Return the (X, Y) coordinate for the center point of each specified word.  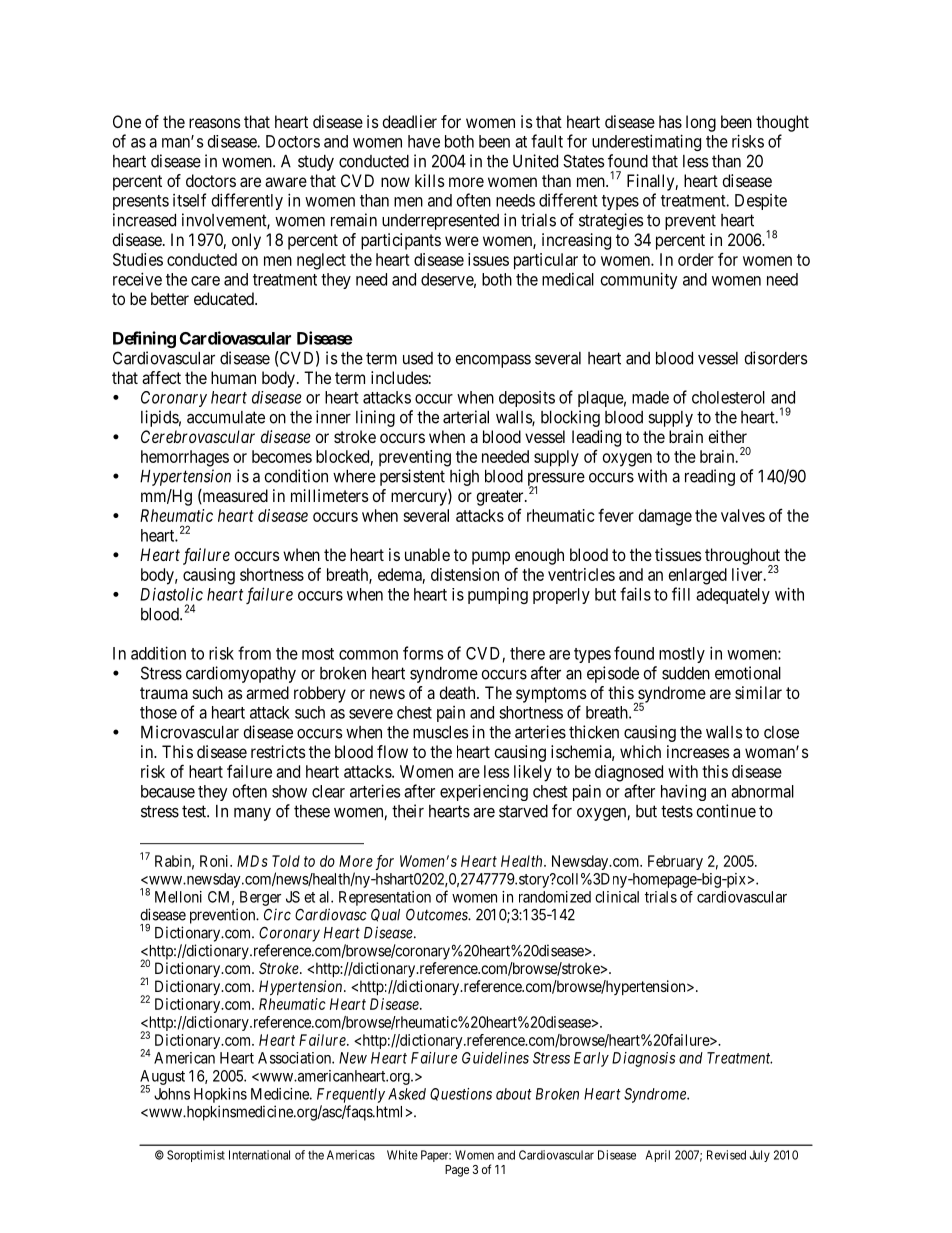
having (683, 792)
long (701, 123)
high (464, 477)
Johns (172, 1094)
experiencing (484, 792)
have (424, 141)
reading (710, 477)
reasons (215, 123)
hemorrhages (185, 458)
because (168, 791)
